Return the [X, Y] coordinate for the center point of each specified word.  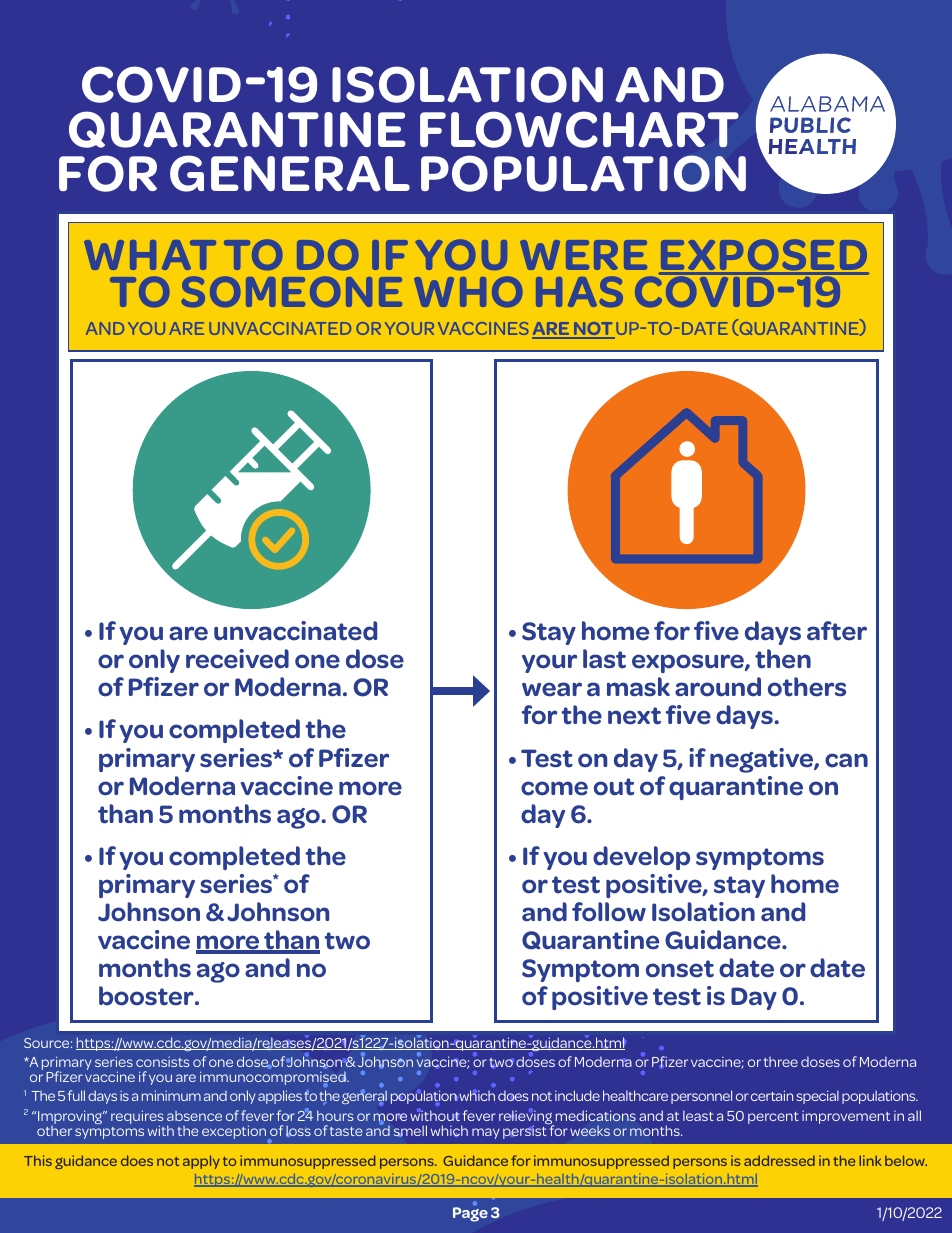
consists [162, 1062]
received [237, 659]
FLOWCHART [579, 129]
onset [680, 969]
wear [552, 689]
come [554, 788]
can [846, 760]
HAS [579, 291]
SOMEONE [291, 291]
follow [609, 912]
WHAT [150, 255]
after [837, 631]
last [604, 659]
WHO [468, 291]
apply [201, 1162]
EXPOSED [764, 256]
